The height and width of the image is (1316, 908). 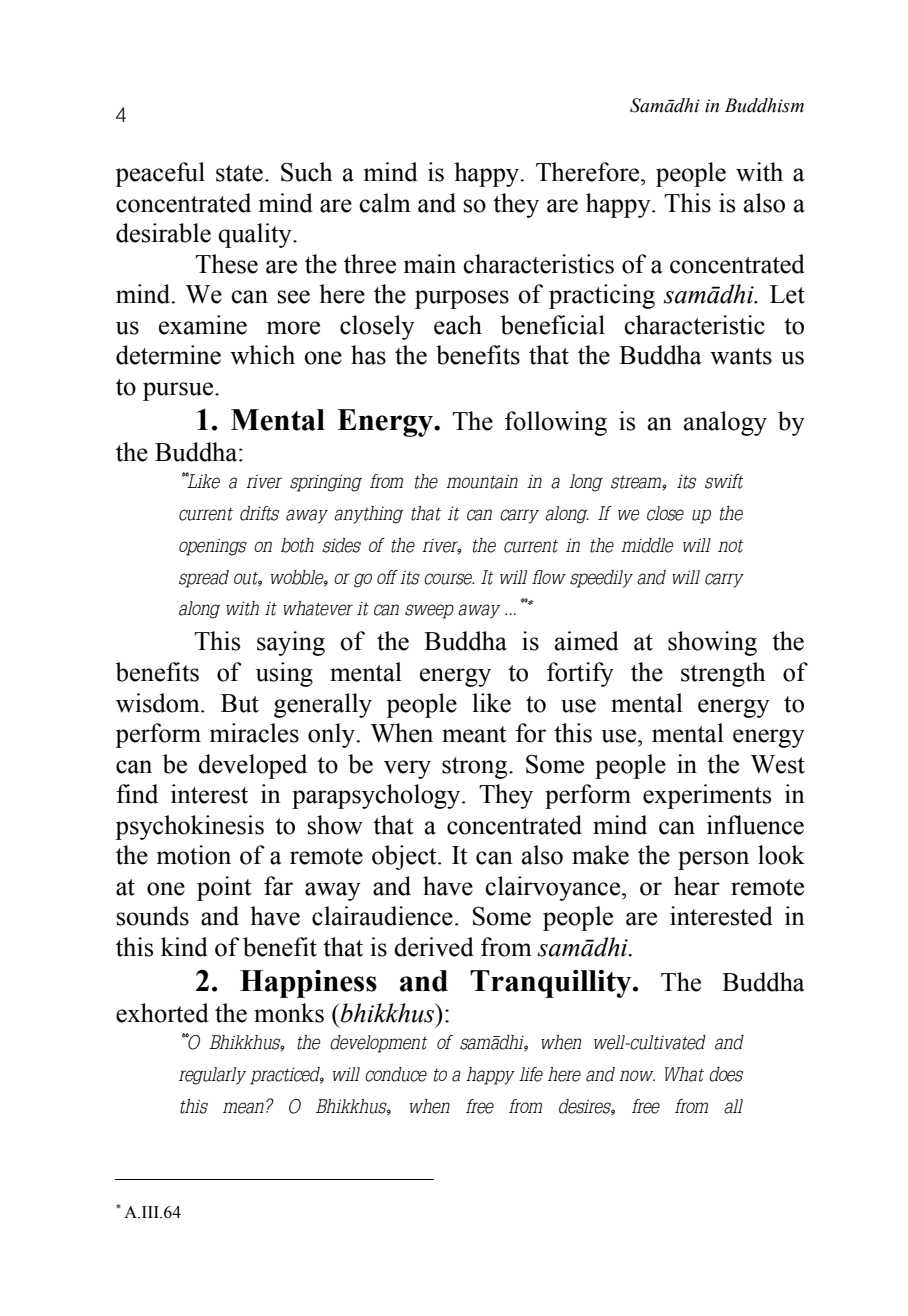 What do you see at coordinates (194, 855) in the image?
I see `motion` at bounding box center [194, 855].
